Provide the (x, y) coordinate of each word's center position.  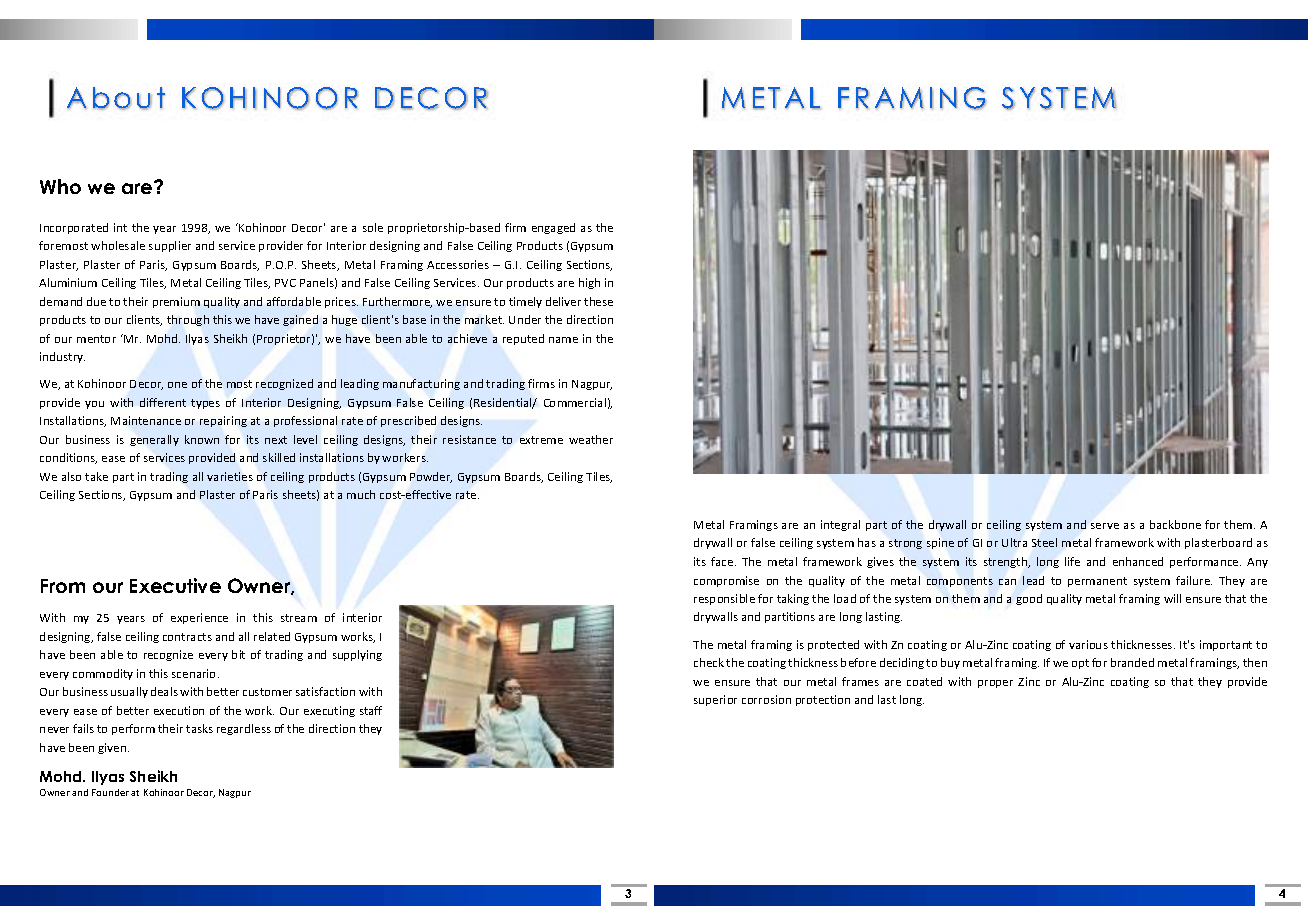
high (589, 283)
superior (715, 700)
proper (995, 684)
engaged (553, 228)
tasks (199, 728)
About (116, 98)
